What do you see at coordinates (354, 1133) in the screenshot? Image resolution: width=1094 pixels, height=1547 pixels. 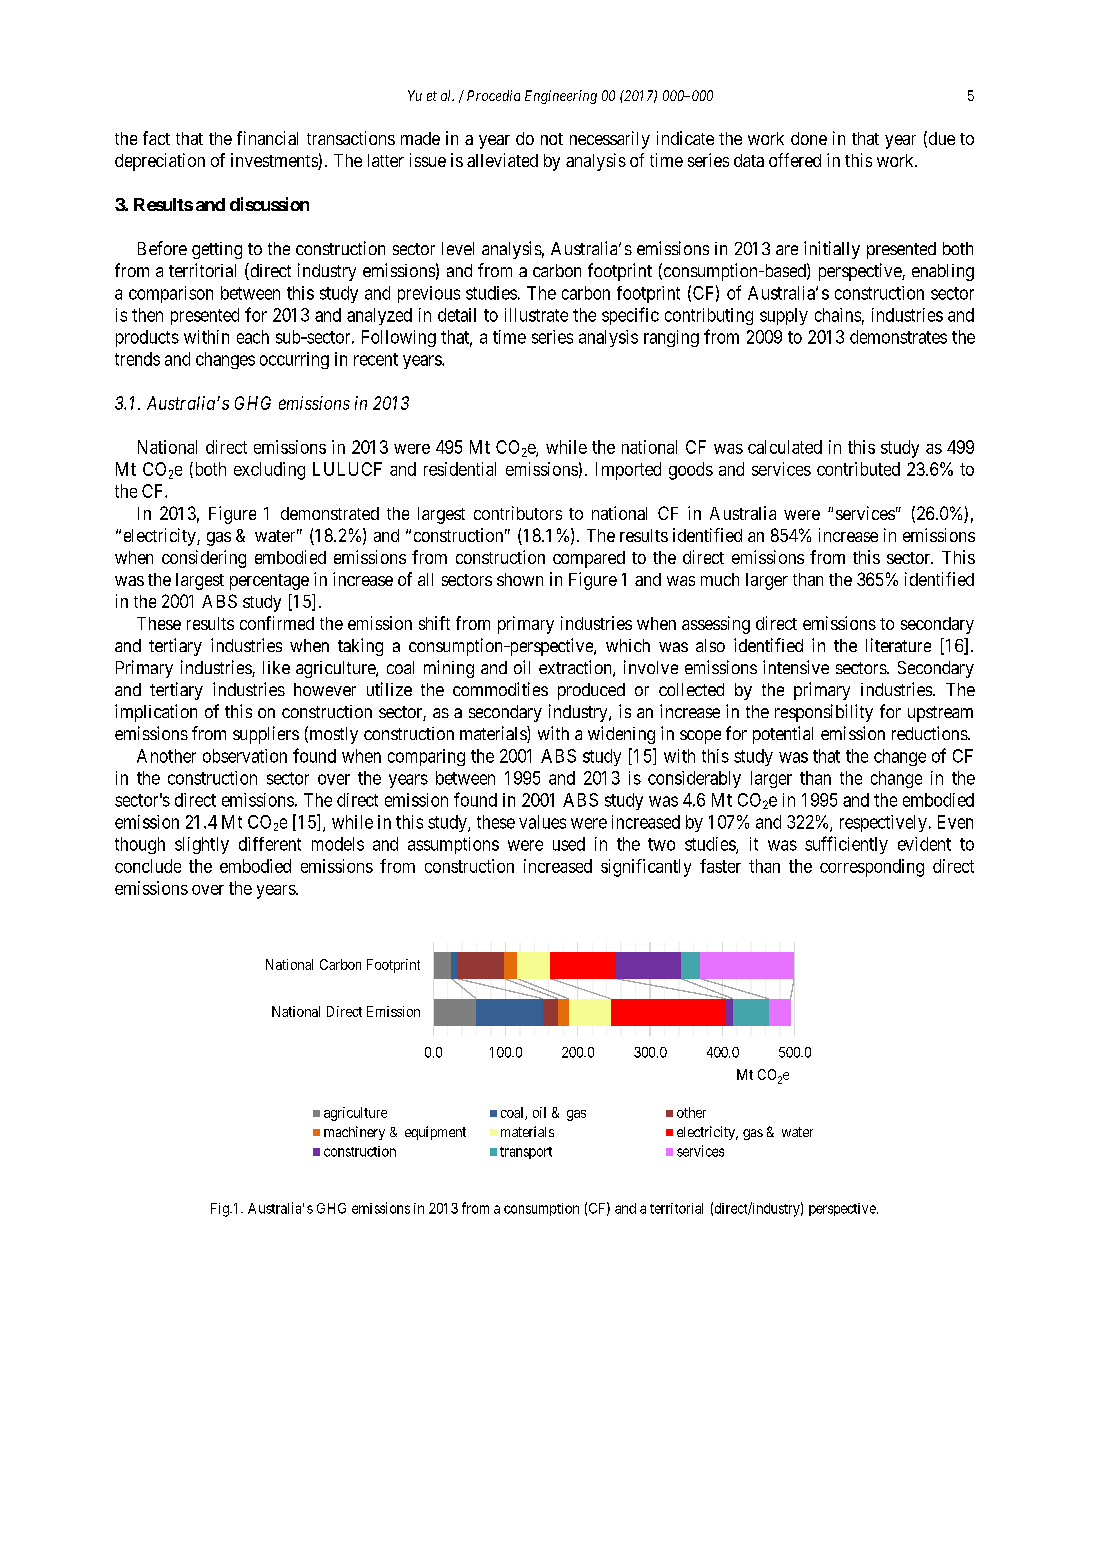 I see `machinery` at bounding box center [354, 1133].
